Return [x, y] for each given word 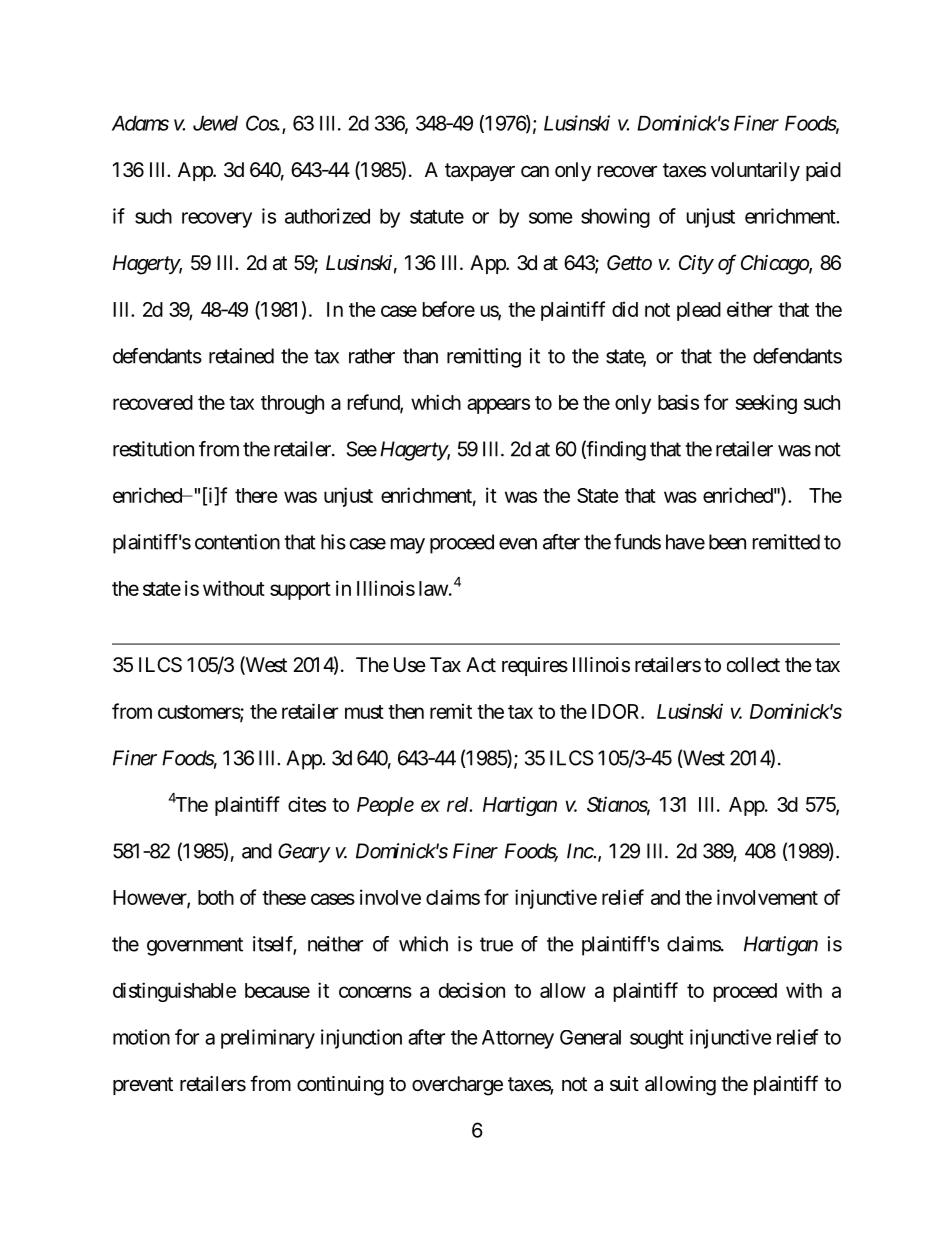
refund [374, 403]
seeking [766, 404]
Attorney [518, 1039]
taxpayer [480, 172]
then [406, 711]
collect [753, 665]
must [364, 712]
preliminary [268, 1039]
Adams [140, 123]
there [256, 495]
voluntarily [755, 171]
